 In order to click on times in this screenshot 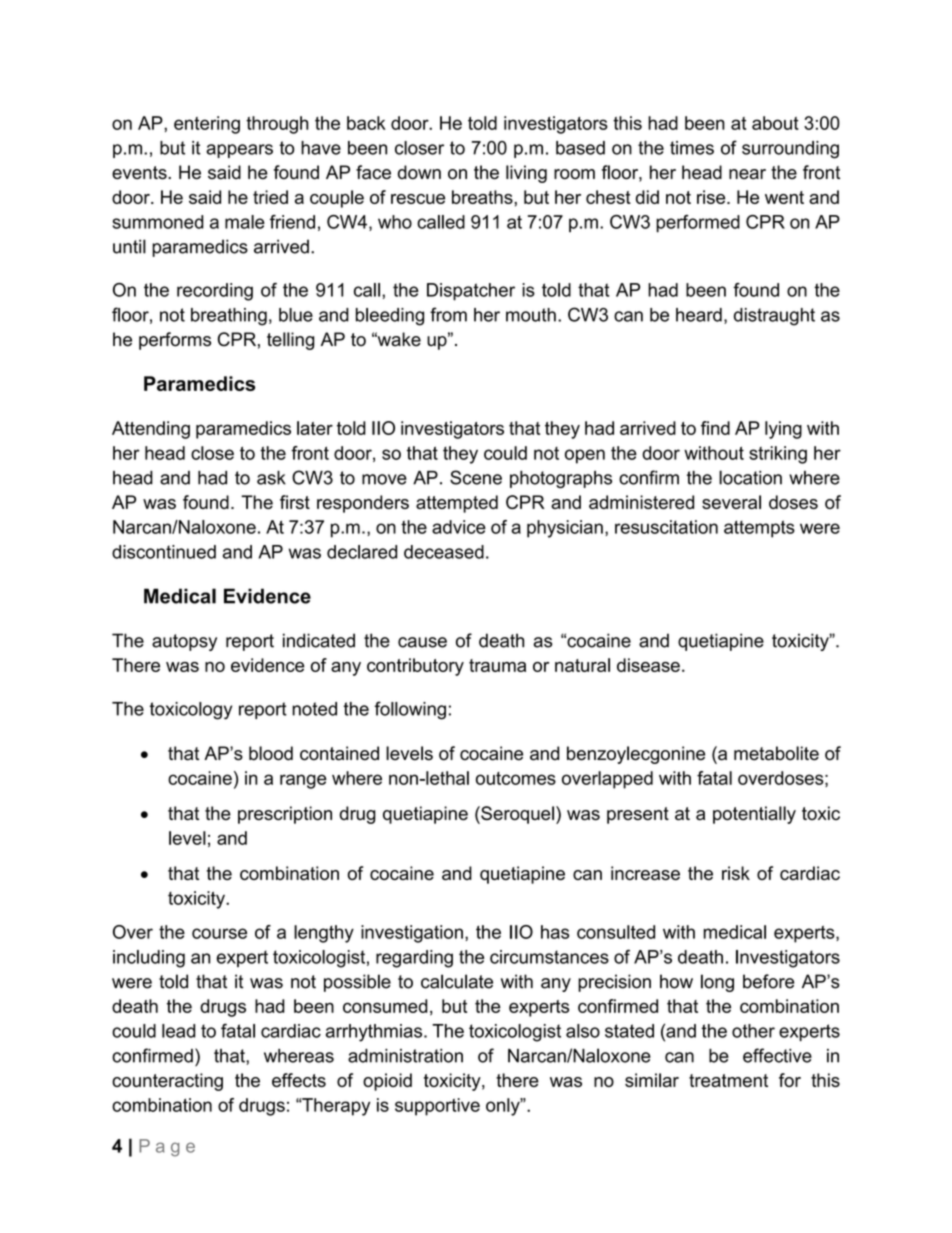, I will do `click(692, 148)`.
